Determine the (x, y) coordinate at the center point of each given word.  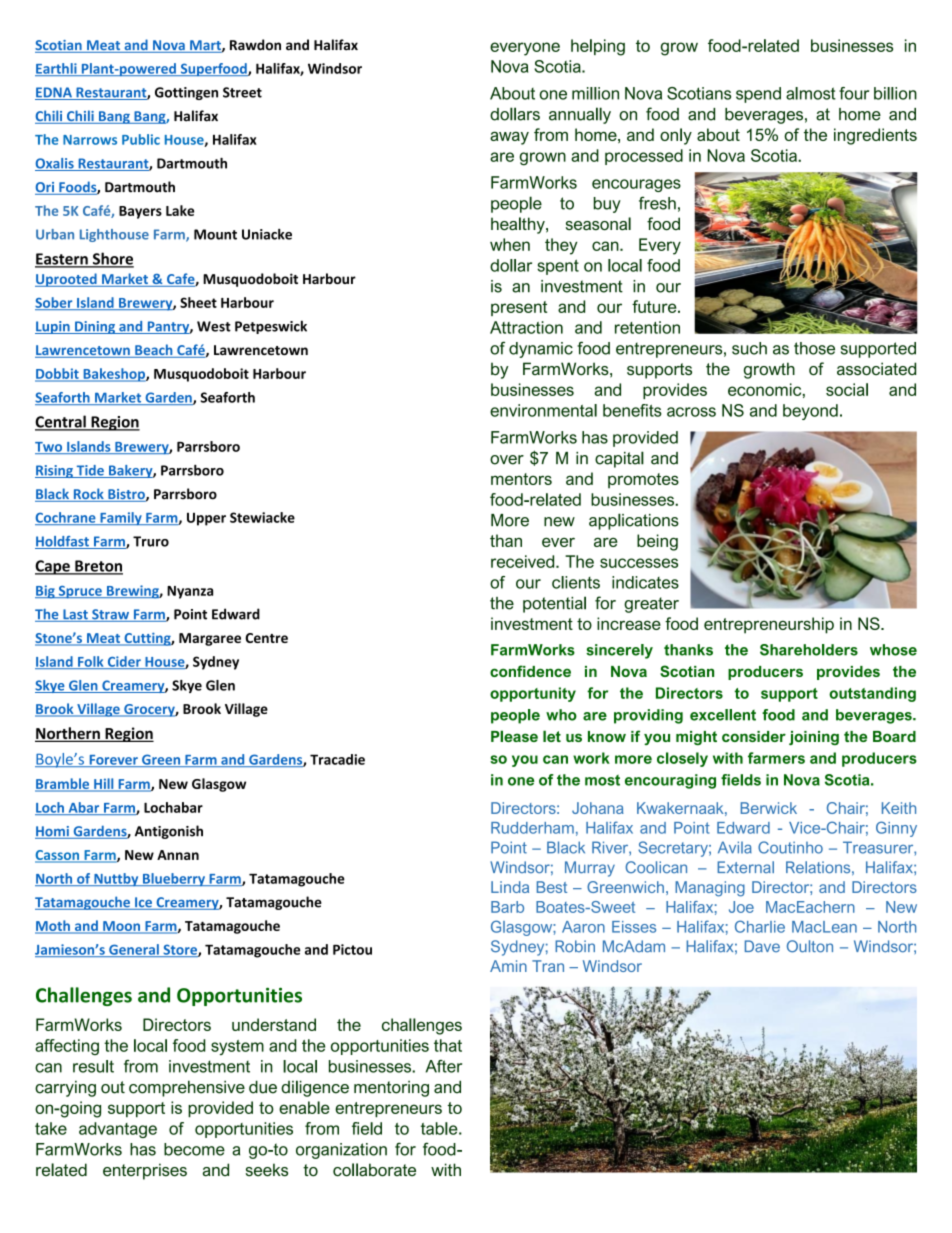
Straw (110, 615)
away (509, 138)
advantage (118, 1130)
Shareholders (809, 650)
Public (141, 139)
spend (758, 95)
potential (554, 604)
